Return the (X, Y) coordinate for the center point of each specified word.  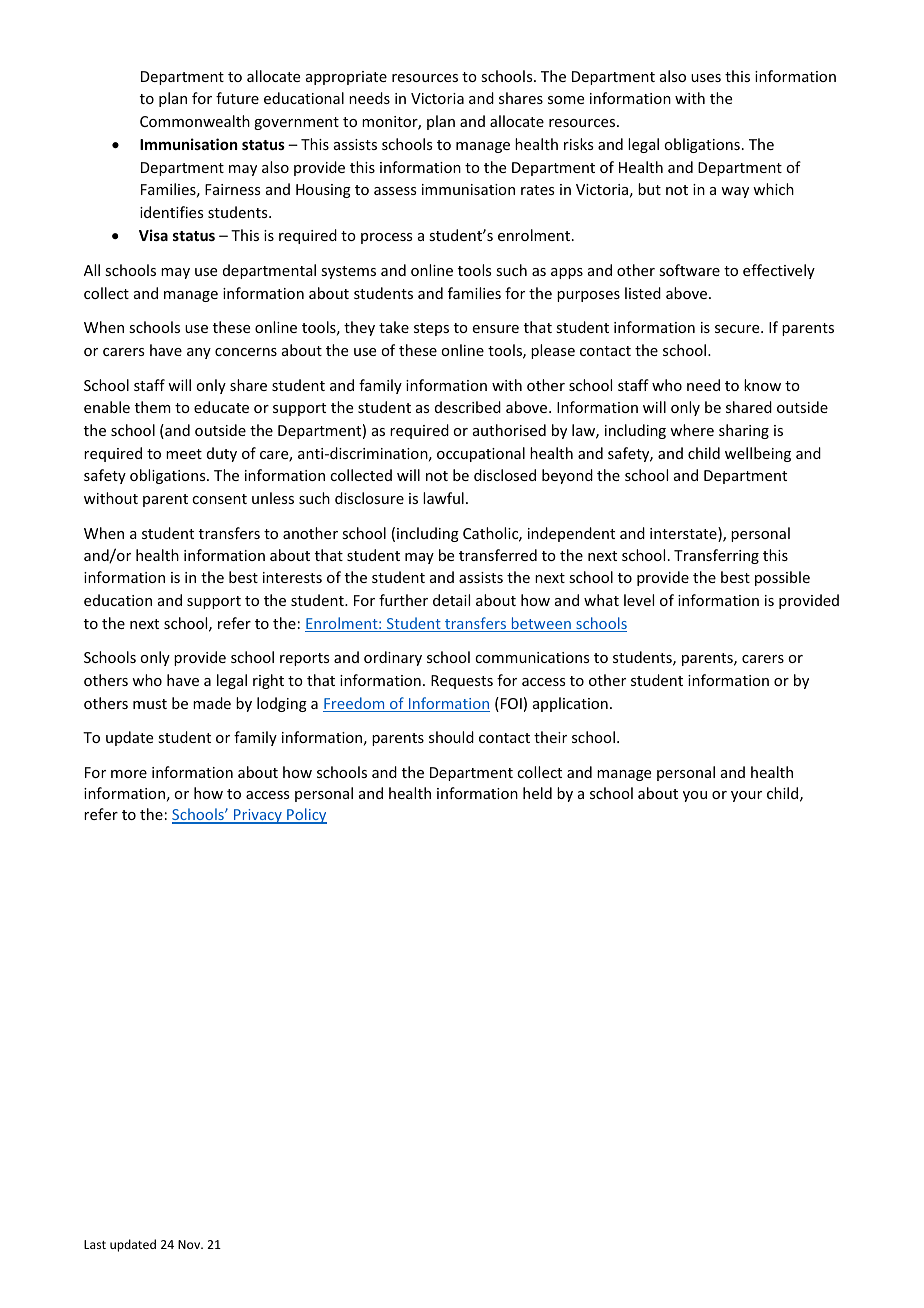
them (153, 407)
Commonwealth (195, 121)
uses (706, 78)
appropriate (346, 78)
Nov (190, 1244)
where (692, 430)
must (150, 704)
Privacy (258, 816)
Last (95, 1244)
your (746, 796)
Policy (306, 816)
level (639, 600)
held (537, 793)
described (468, 407)
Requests (462, 682)
